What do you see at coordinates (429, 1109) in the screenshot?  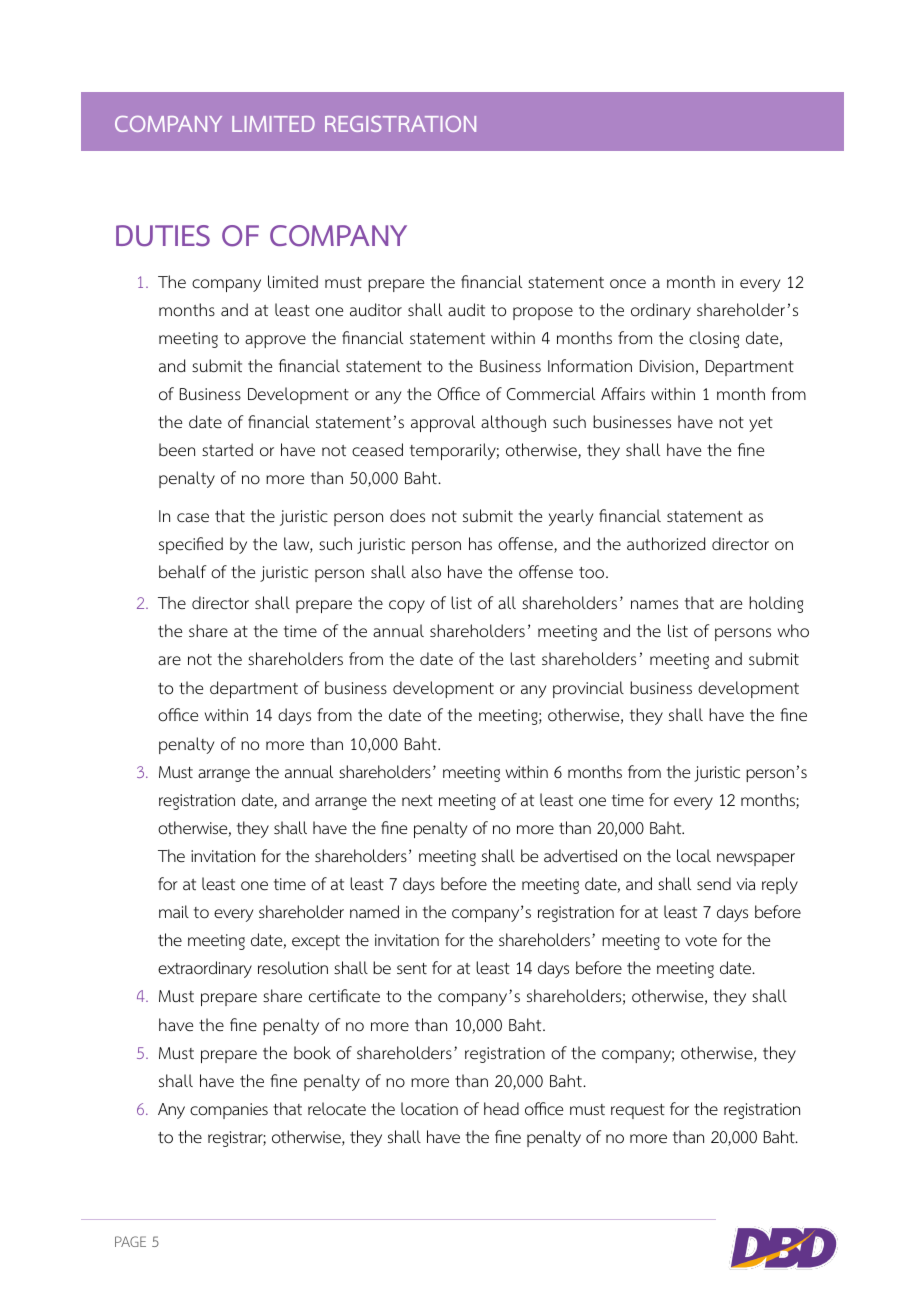 I see `location` at bounding box center [429, 1109].
